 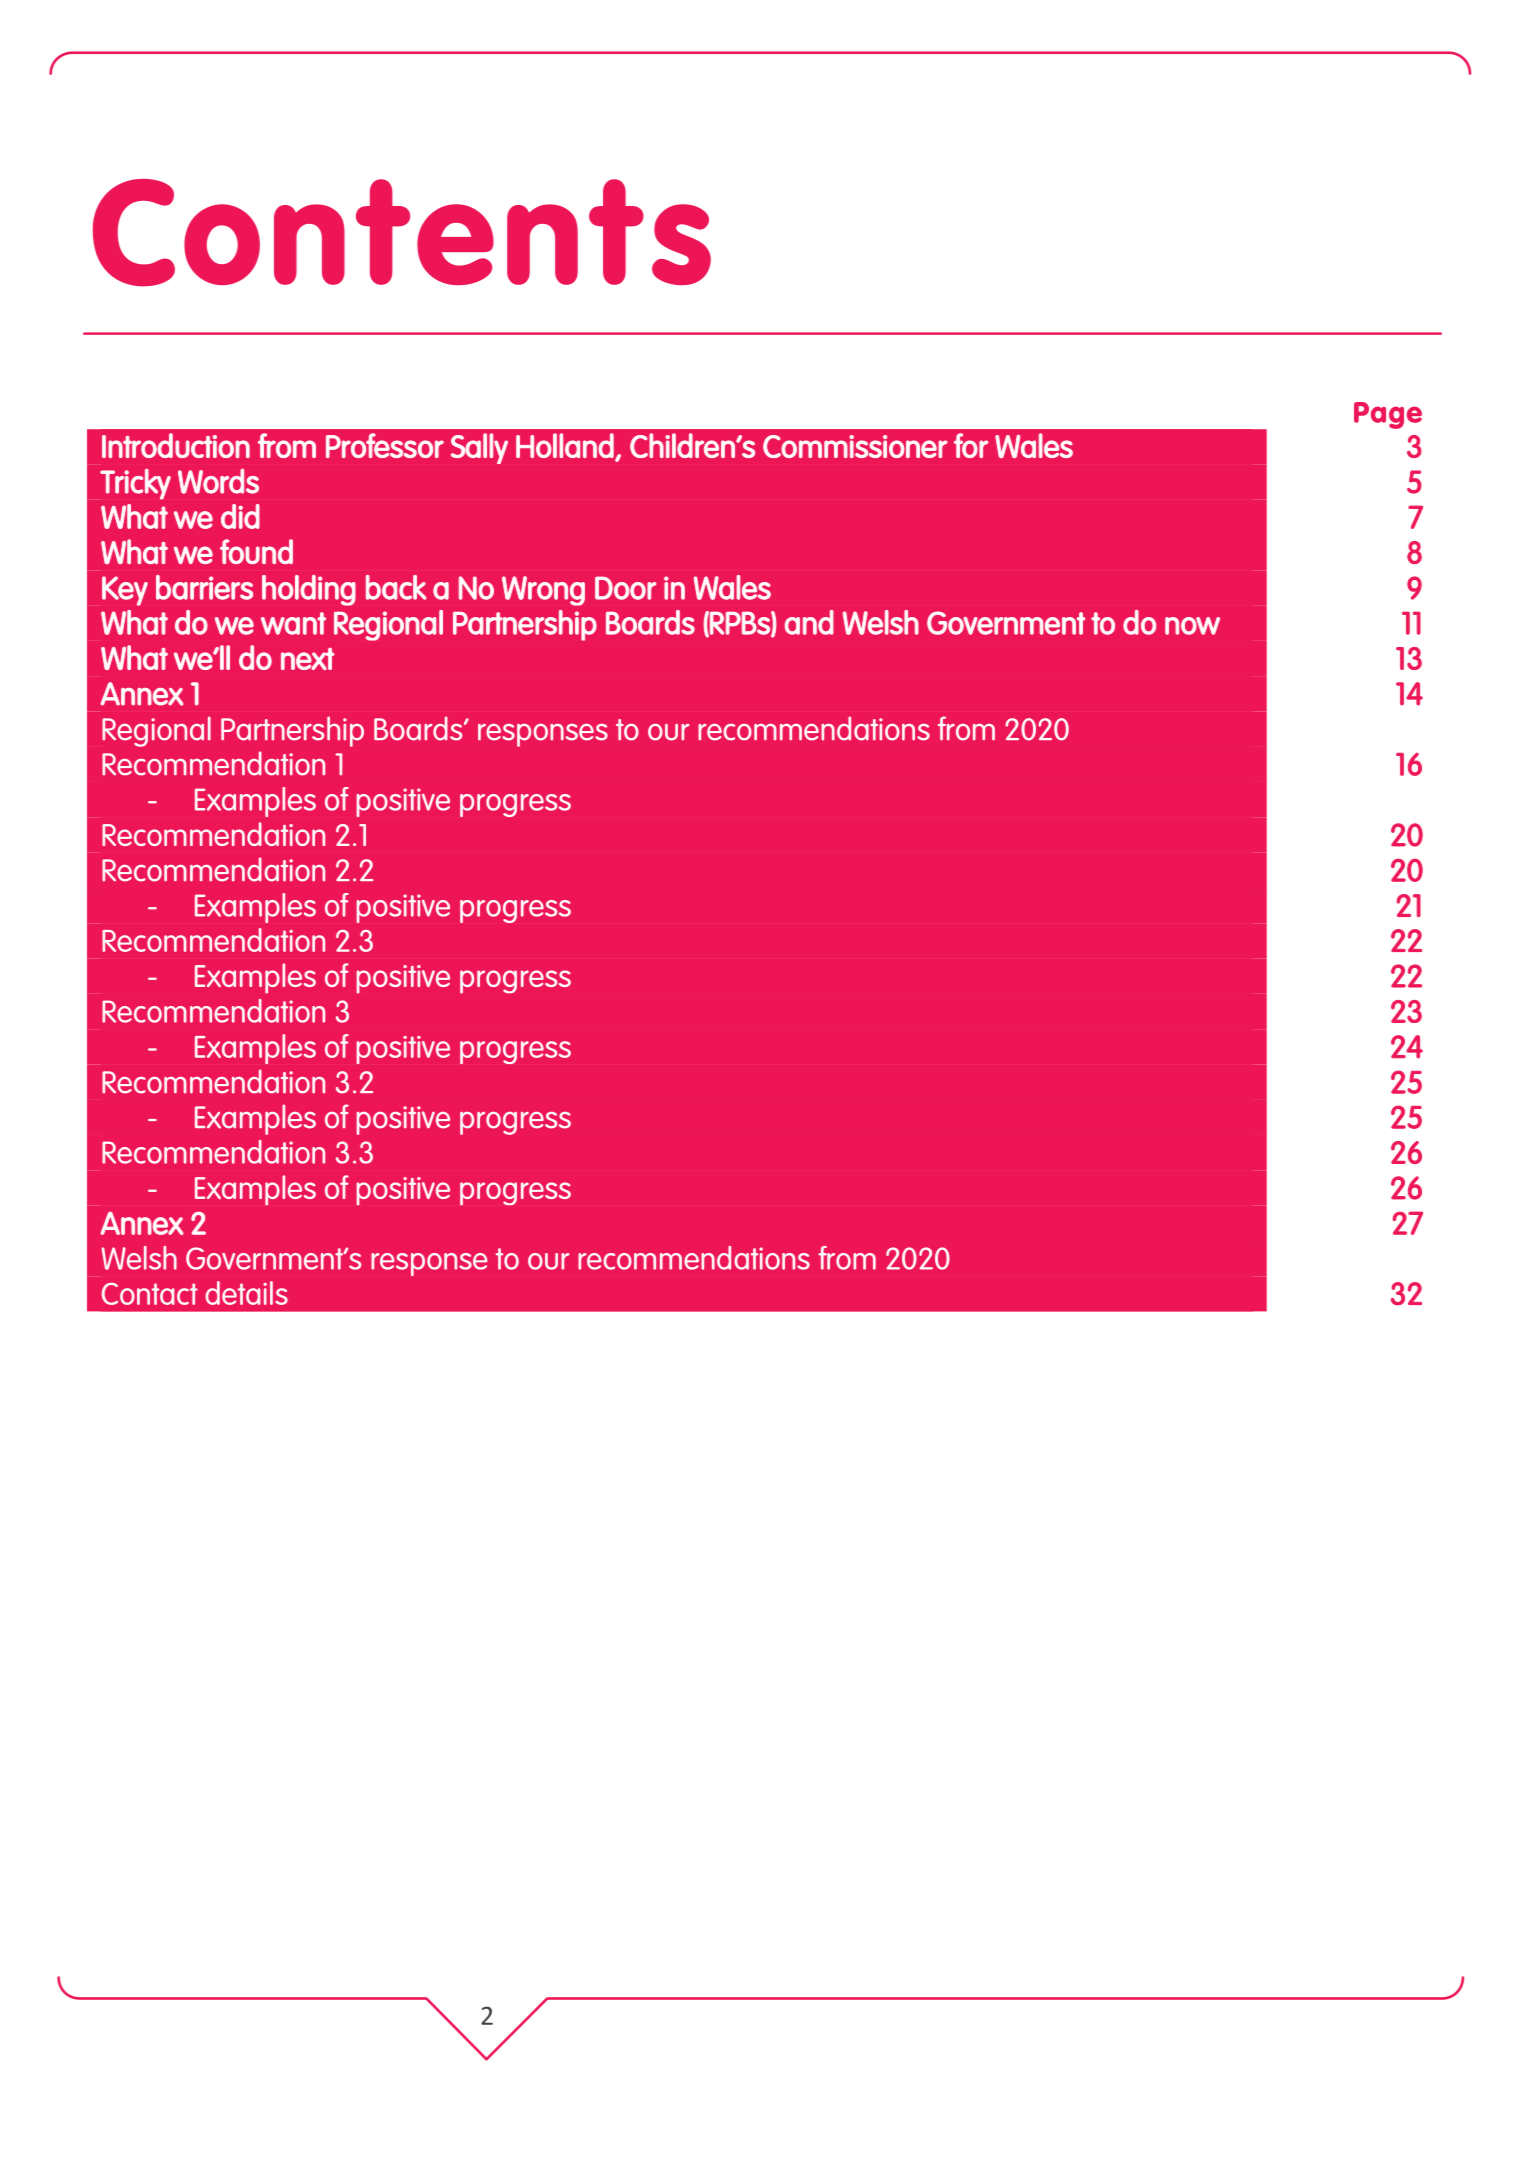 I want to click on want, so click(x=293, y=623).
